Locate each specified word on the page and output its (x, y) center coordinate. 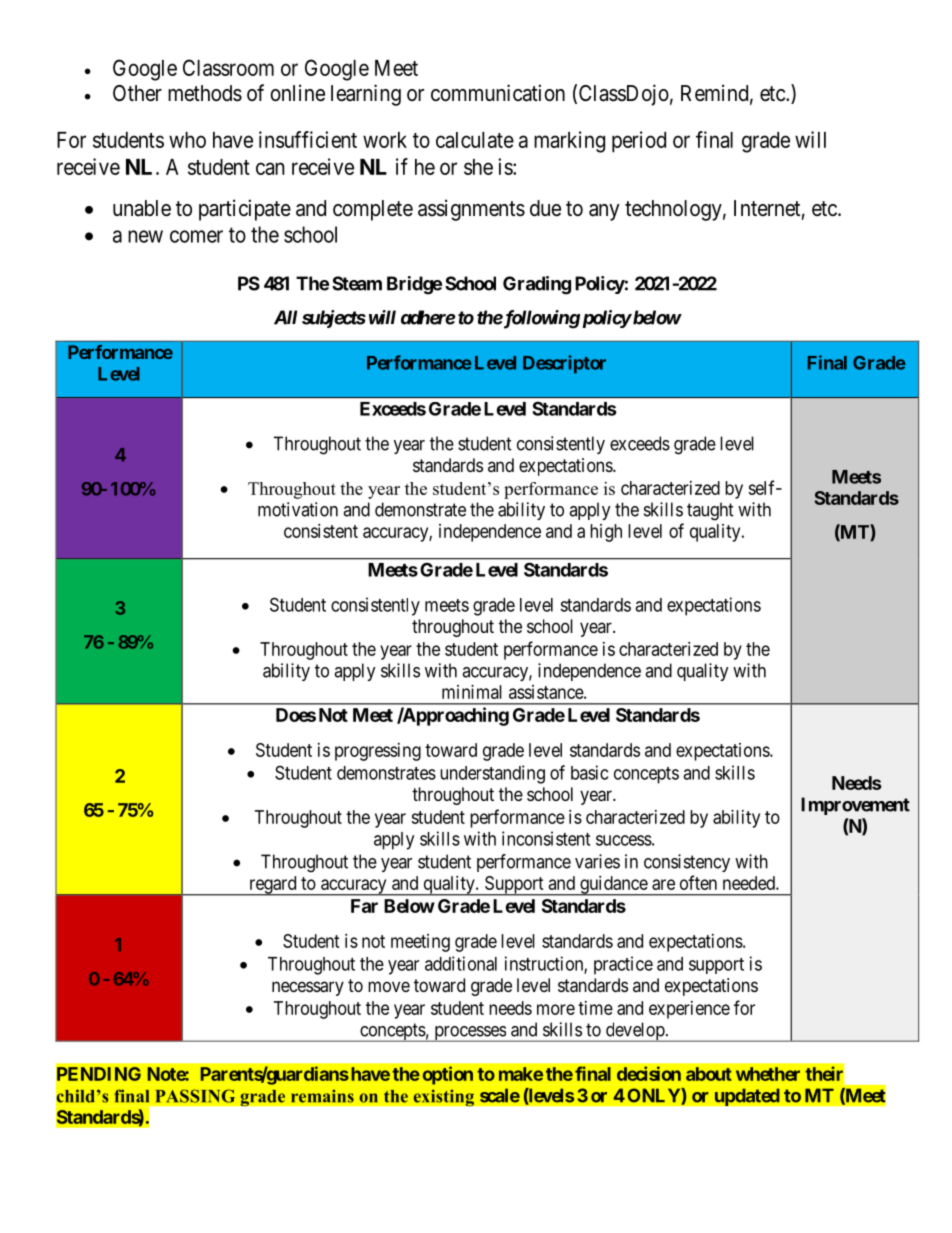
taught (710, 511)
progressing (378, 752)
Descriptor (564, 364)
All (285, 317)
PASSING (195, 1096)
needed (750, 883)
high (606, 533)
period (639, 142)
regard (273, 886)
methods (205, 93)
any (604, 212)
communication (498, 93)
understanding (492, 774)
